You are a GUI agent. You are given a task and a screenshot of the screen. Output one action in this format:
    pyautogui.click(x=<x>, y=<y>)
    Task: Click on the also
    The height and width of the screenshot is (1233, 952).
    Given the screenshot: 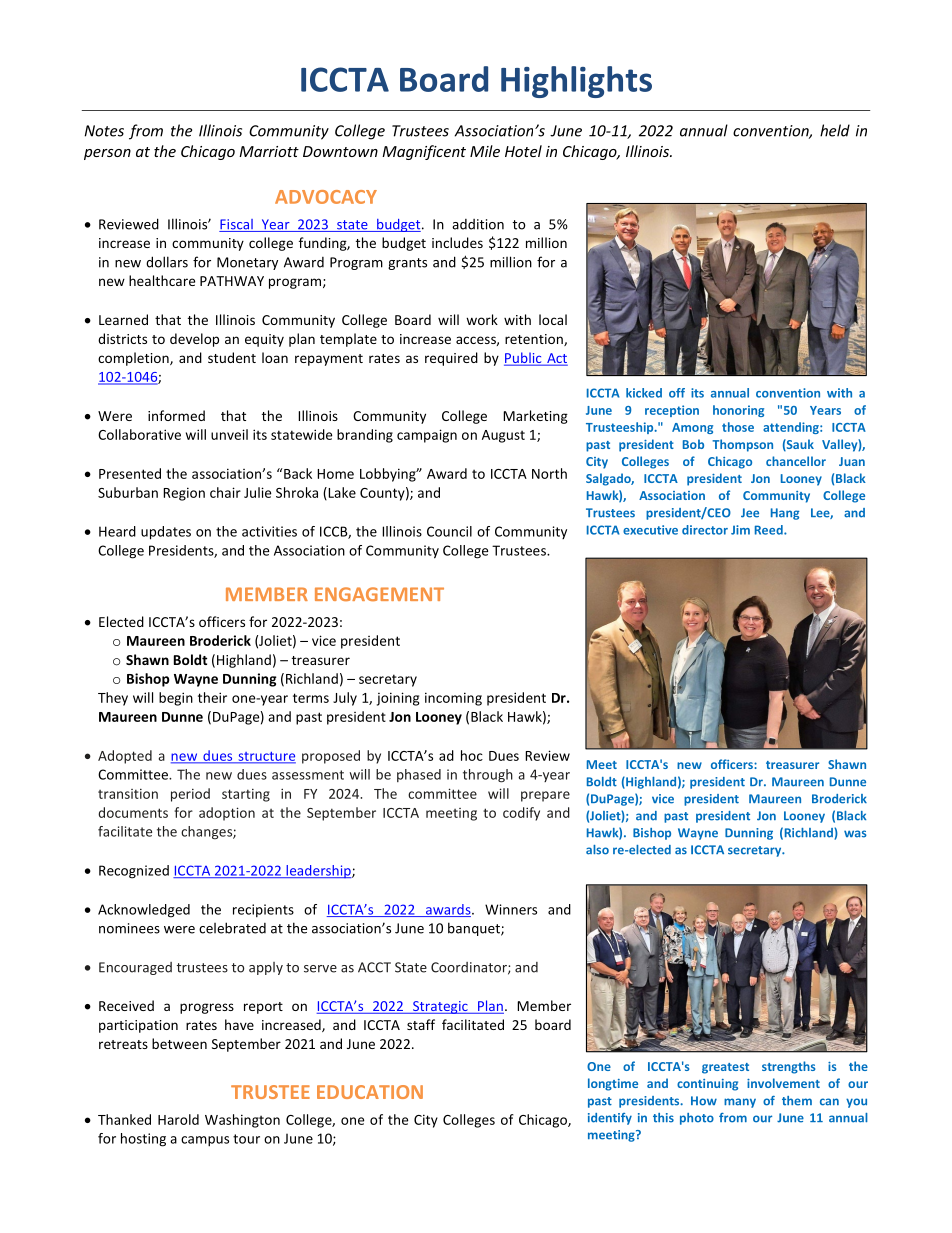 What is the action you would take?
    pyautogui.click(x=597, y=850)
